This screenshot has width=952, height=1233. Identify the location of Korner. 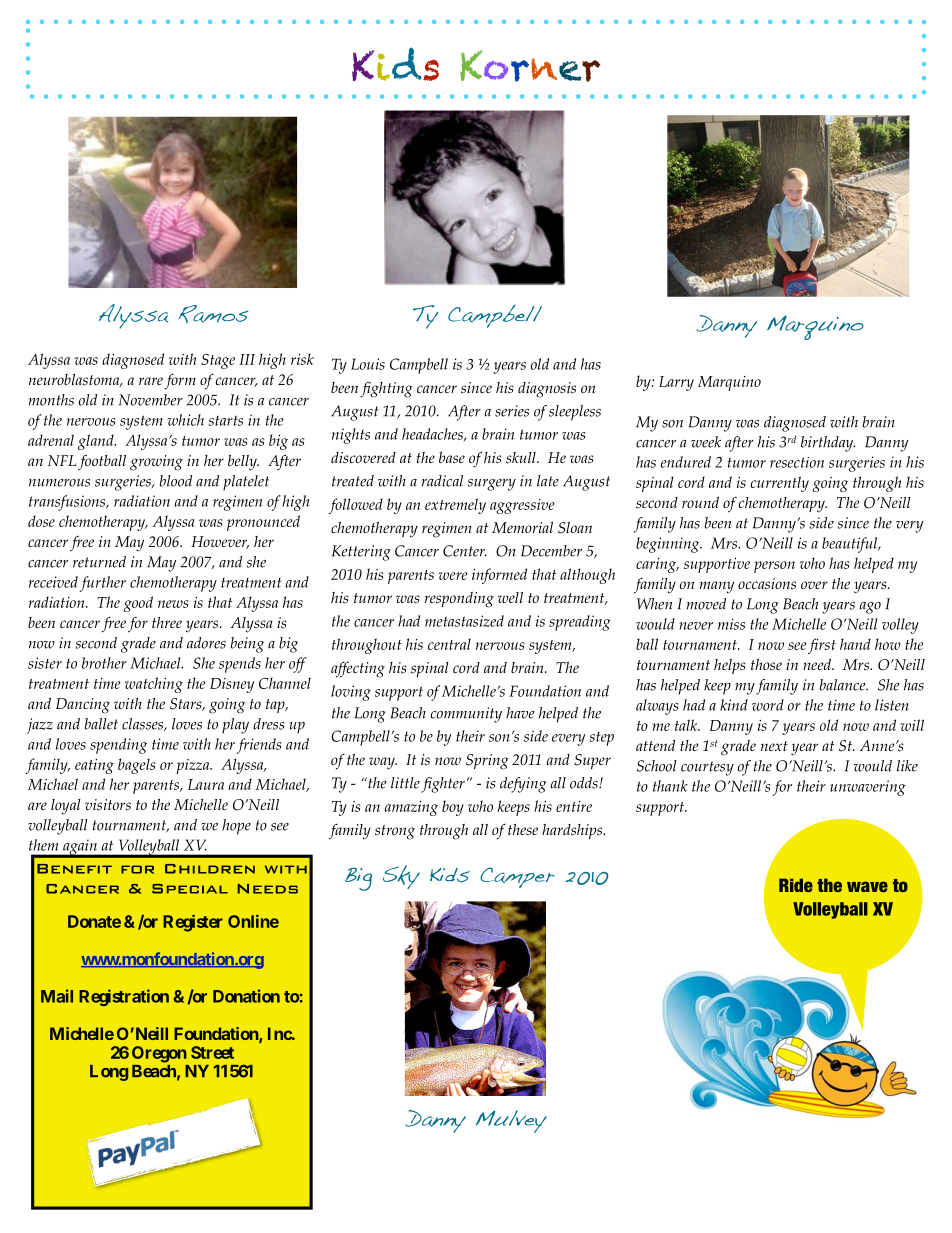
(530, 66).
